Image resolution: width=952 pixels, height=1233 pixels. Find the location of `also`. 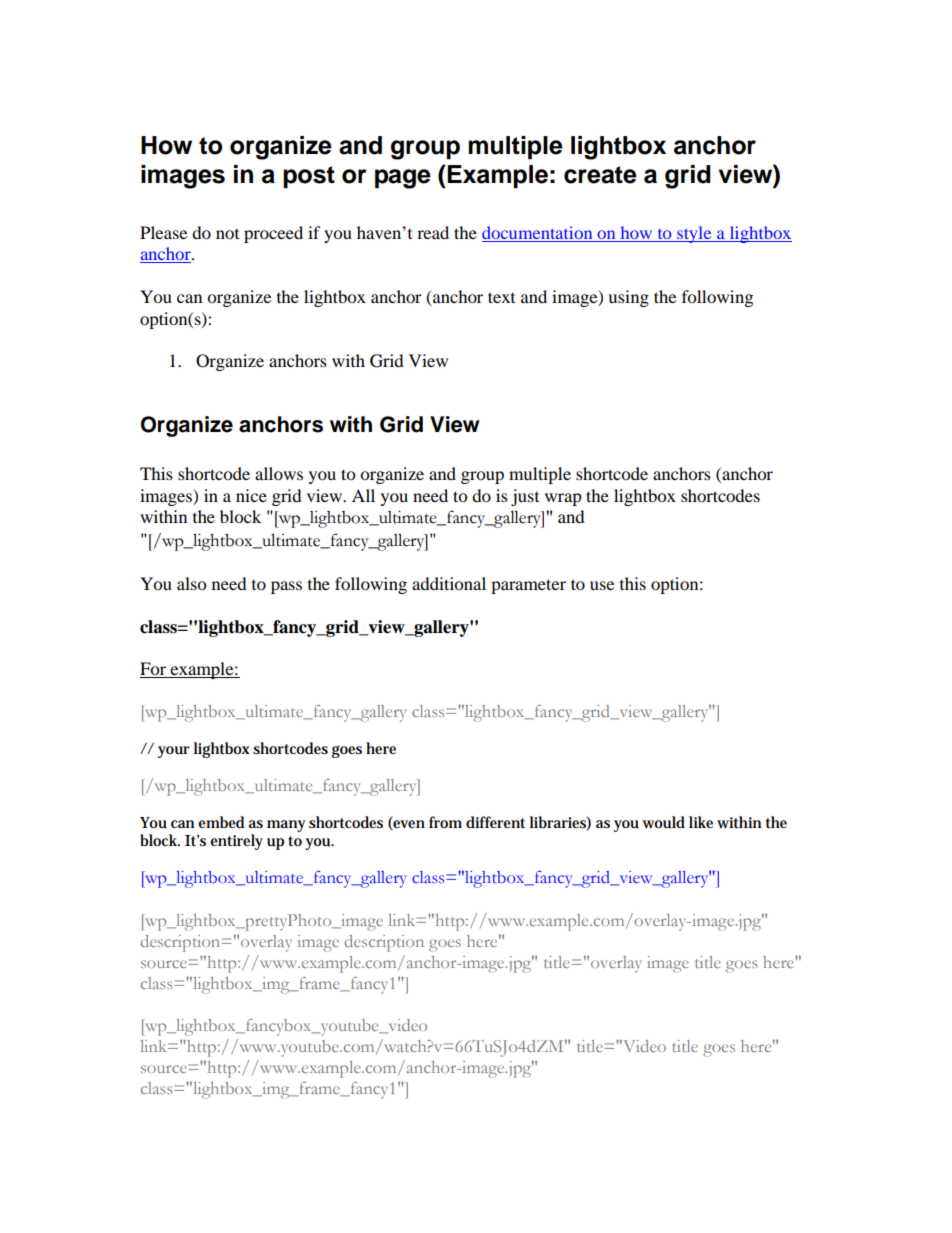

also is located at coordinates (191, 583).
